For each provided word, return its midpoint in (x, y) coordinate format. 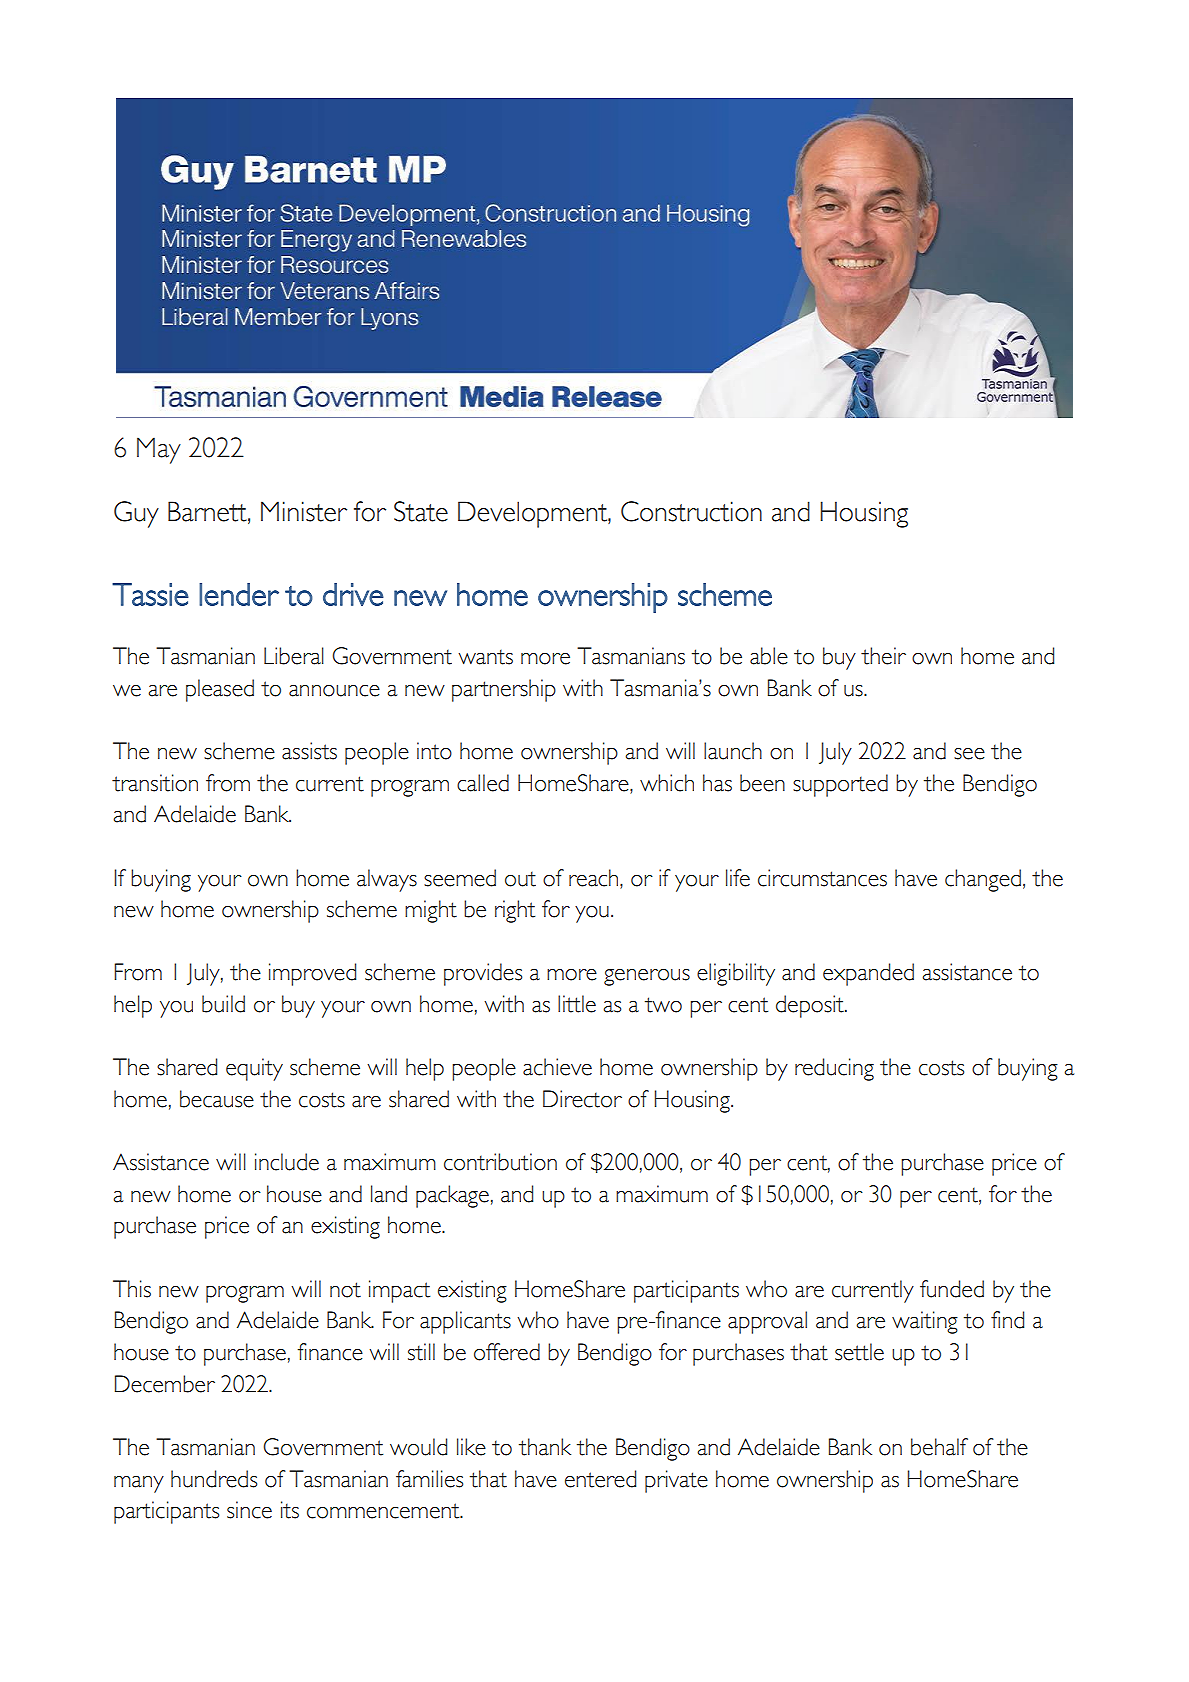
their (883, 656)
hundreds (214, 1479)
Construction (691, 511)
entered (600, 1479)
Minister (304, 511)
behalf (939, 1447)
